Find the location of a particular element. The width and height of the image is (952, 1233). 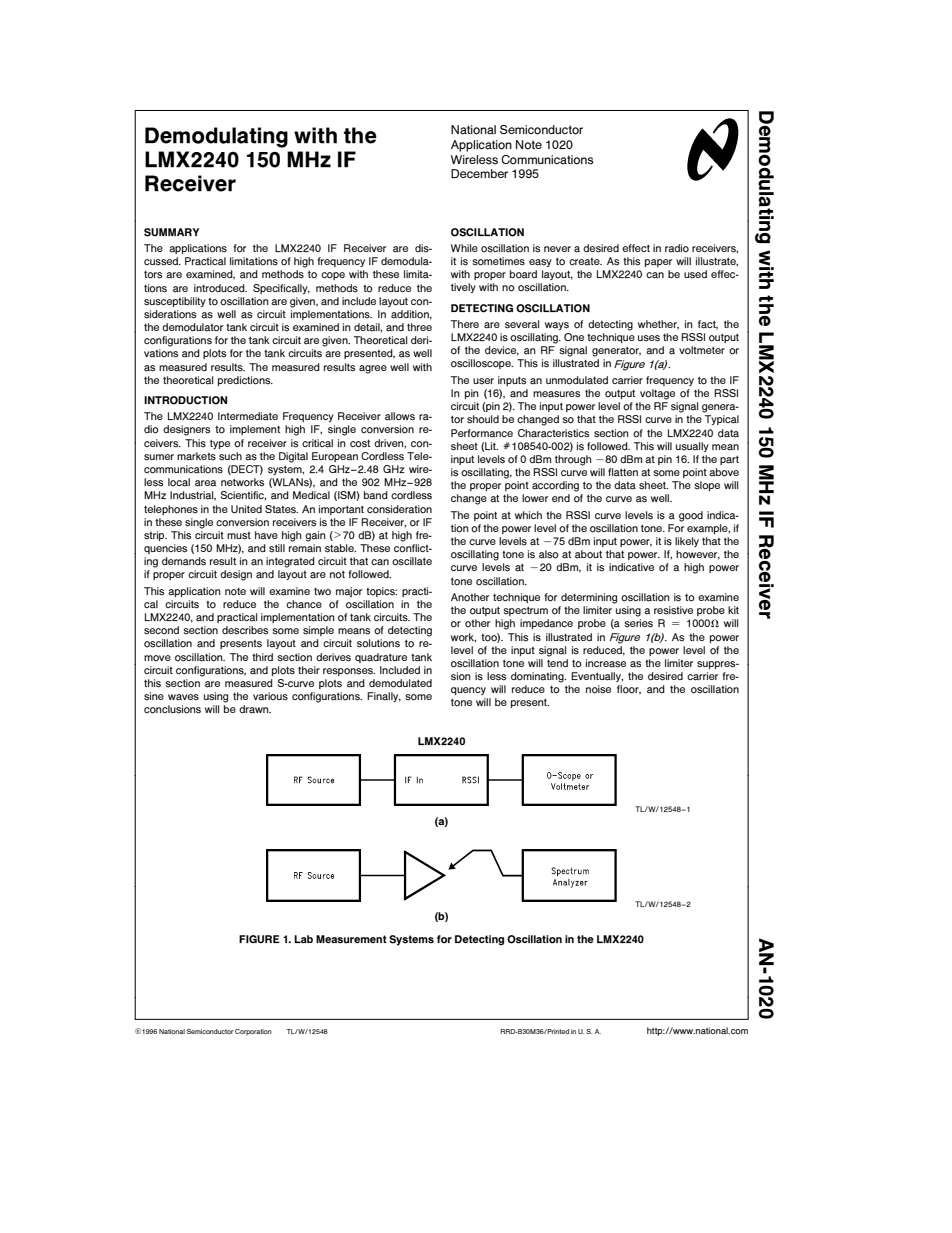

December is located at coordinates (479, 173).
